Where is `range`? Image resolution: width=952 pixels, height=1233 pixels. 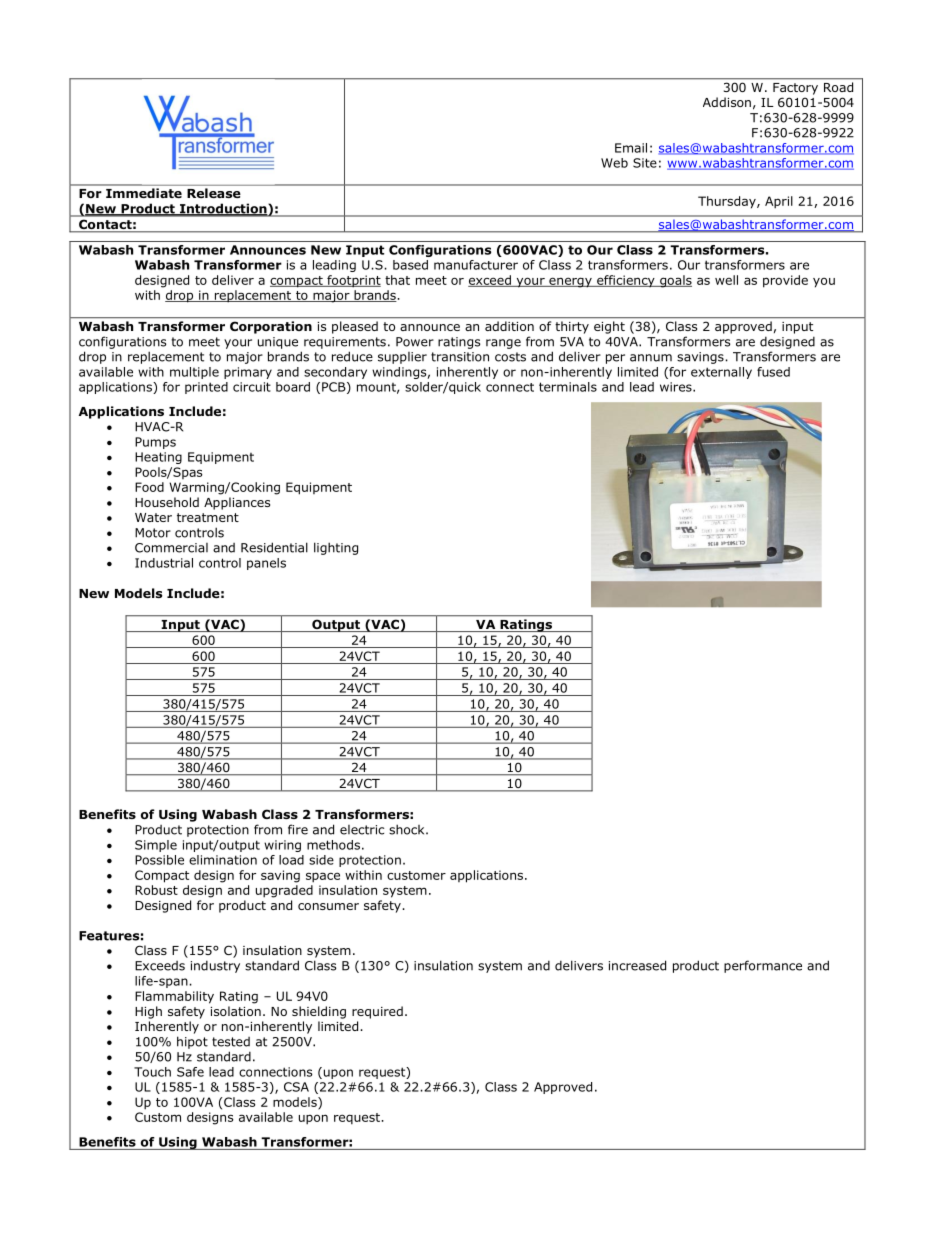 range is located at coordinates (503, 344).
